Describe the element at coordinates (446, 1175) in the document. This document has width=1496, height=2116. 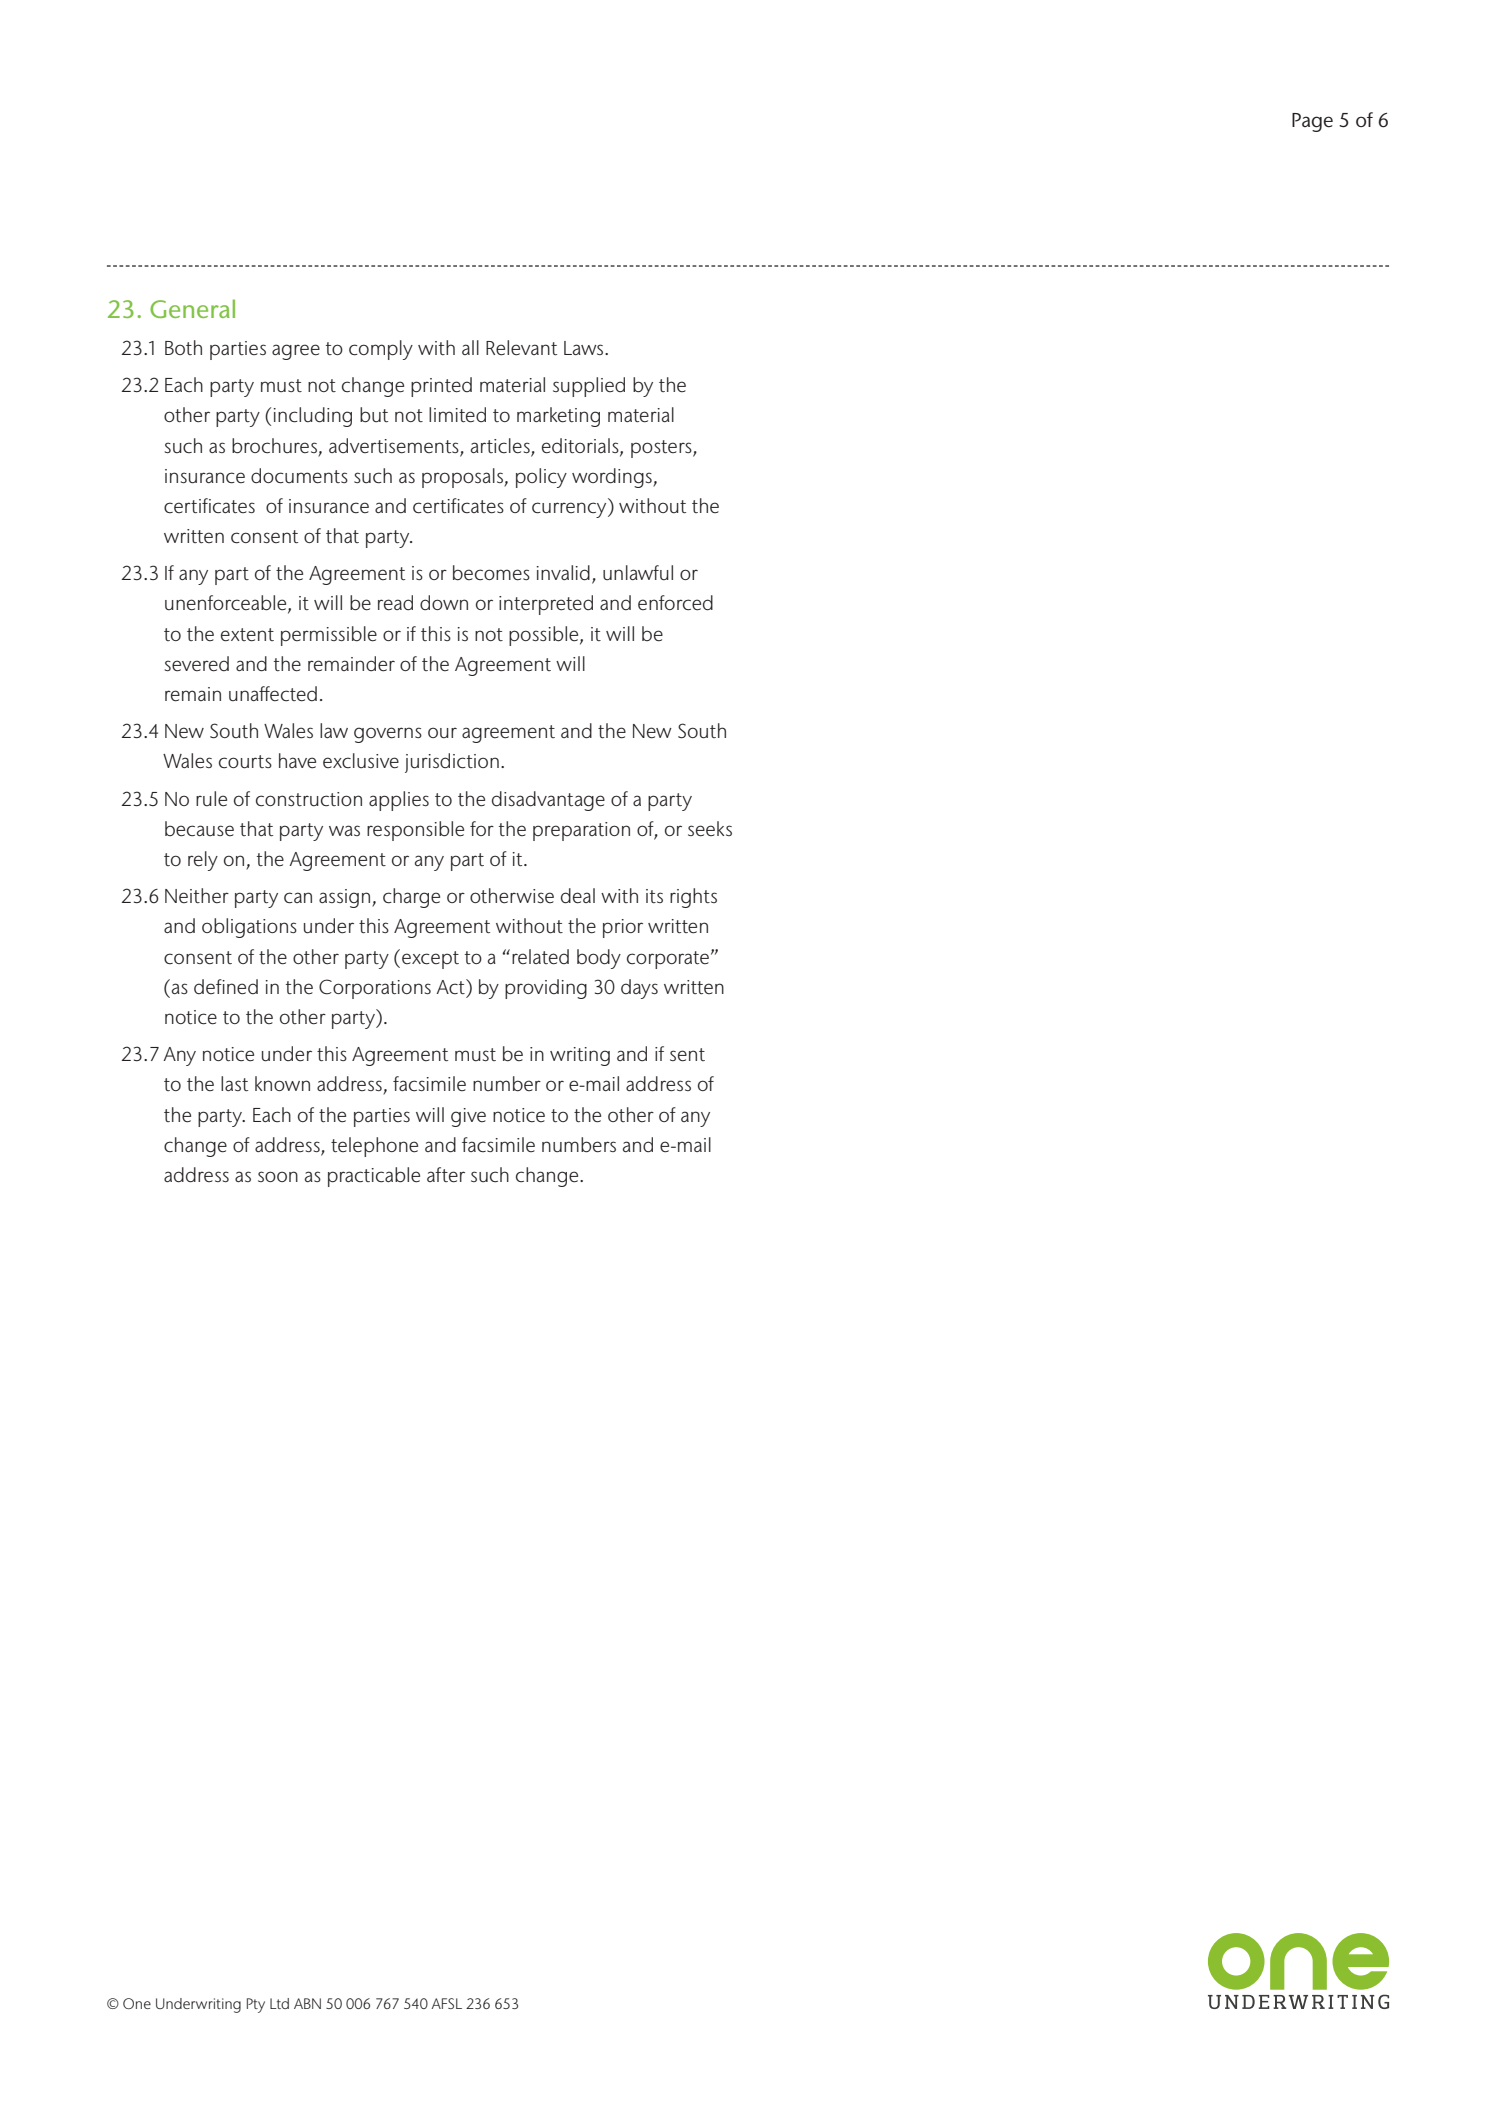
I see `after` at that location.
